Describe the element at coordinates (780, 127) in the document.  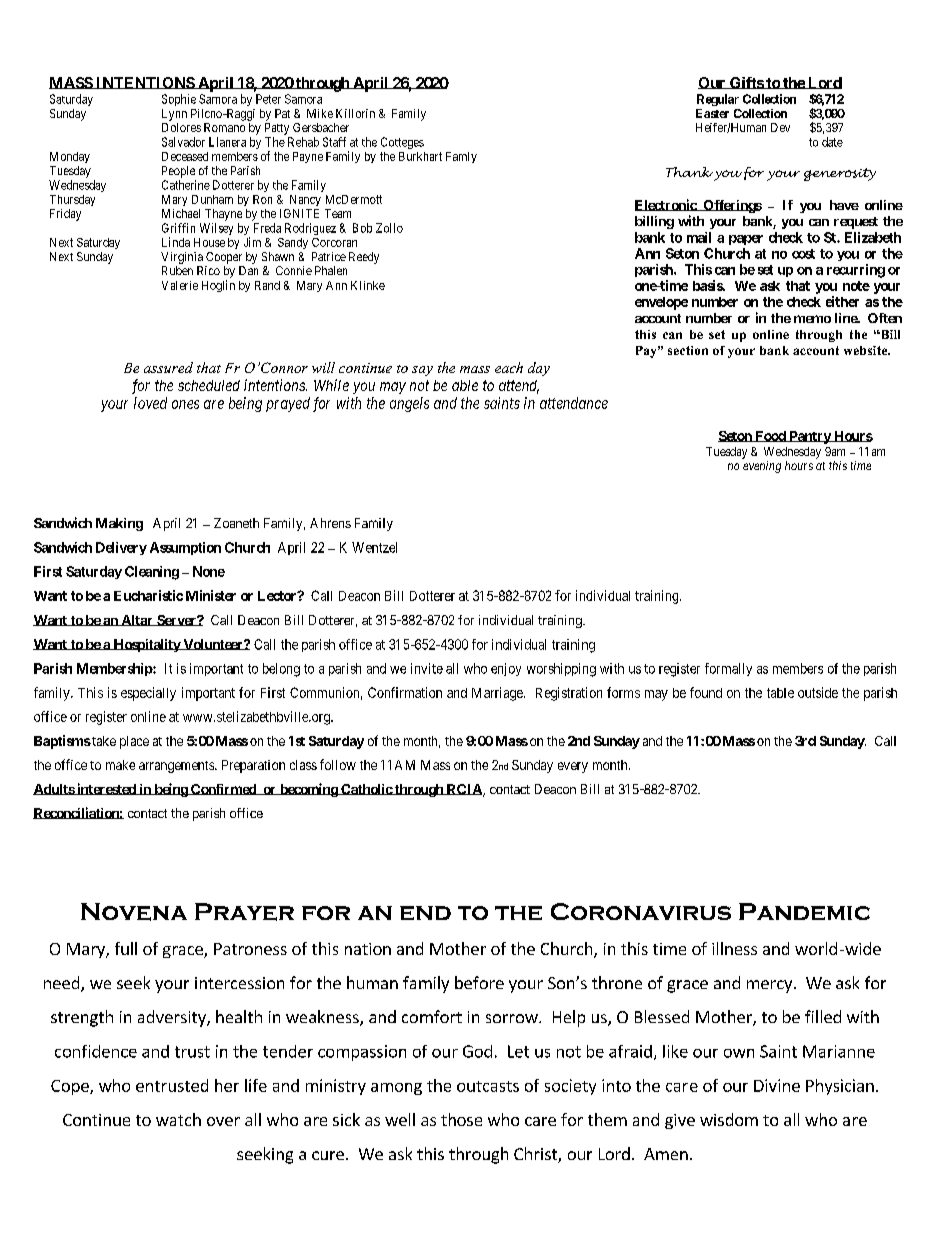
I see `Dev` at that location.
